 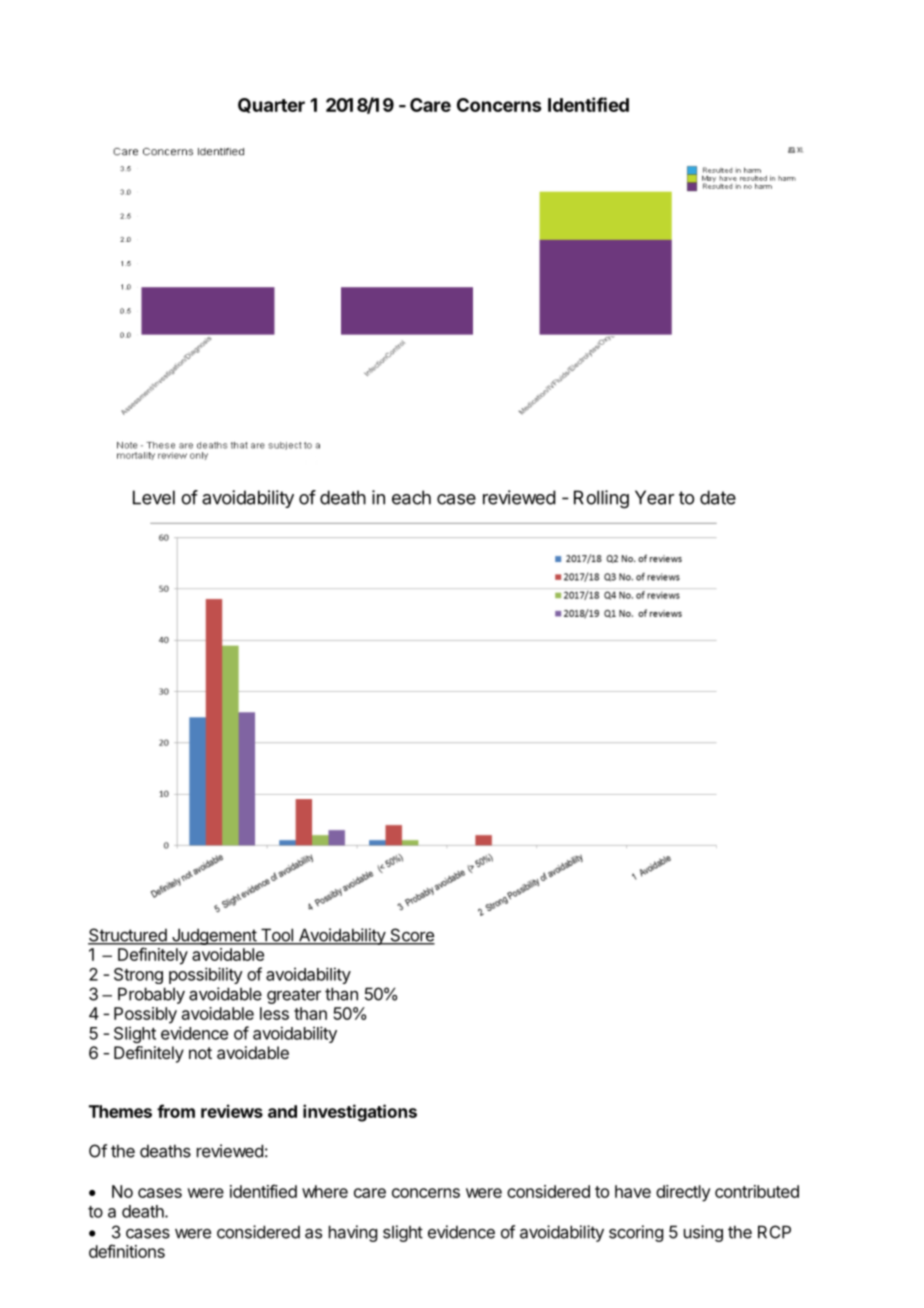 What do you see at coordinates (154, 497) in the page?
I see `Level` at bounding box center [154, 497].
